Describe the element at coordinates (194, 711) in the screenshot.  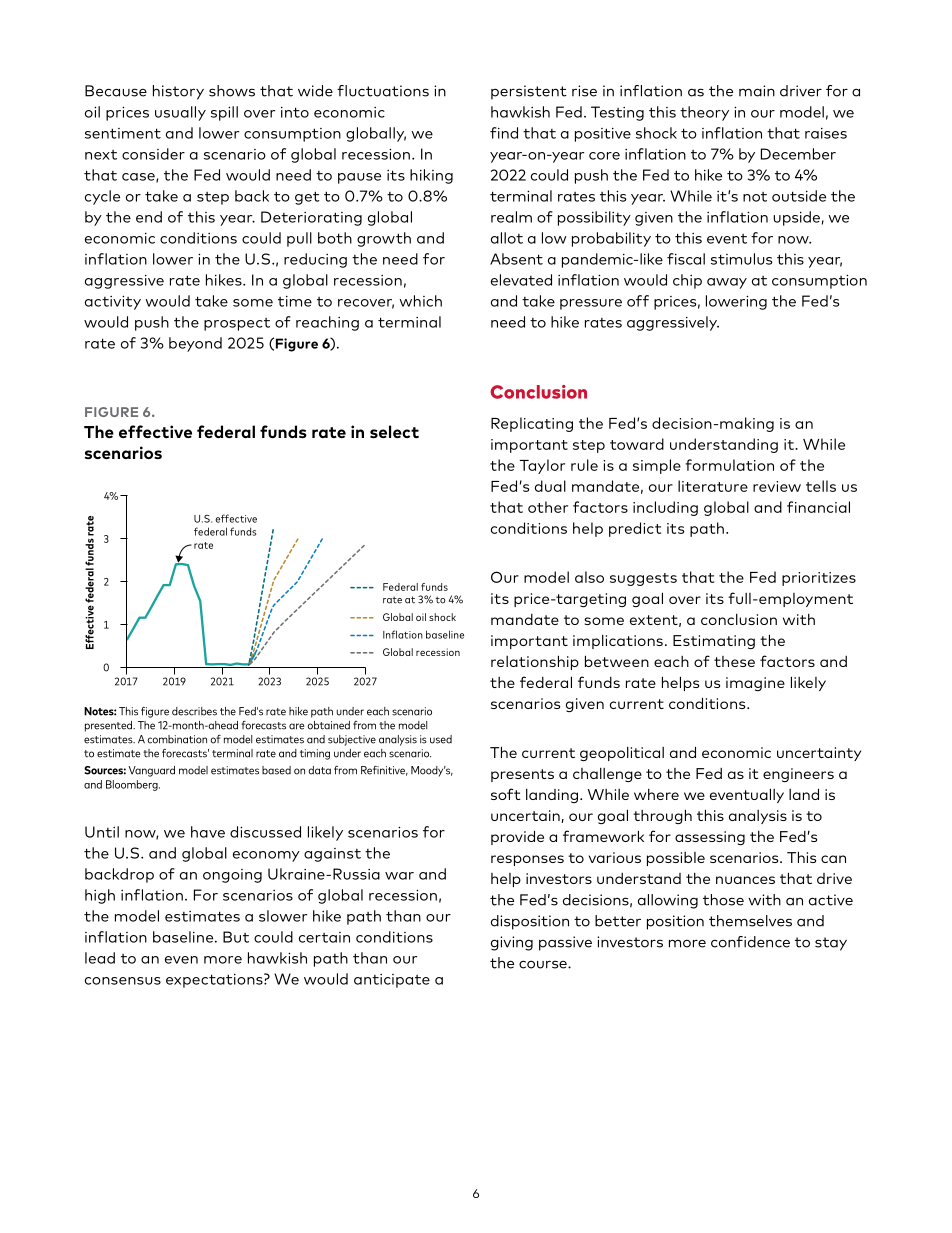
I see `describes` at that location.
